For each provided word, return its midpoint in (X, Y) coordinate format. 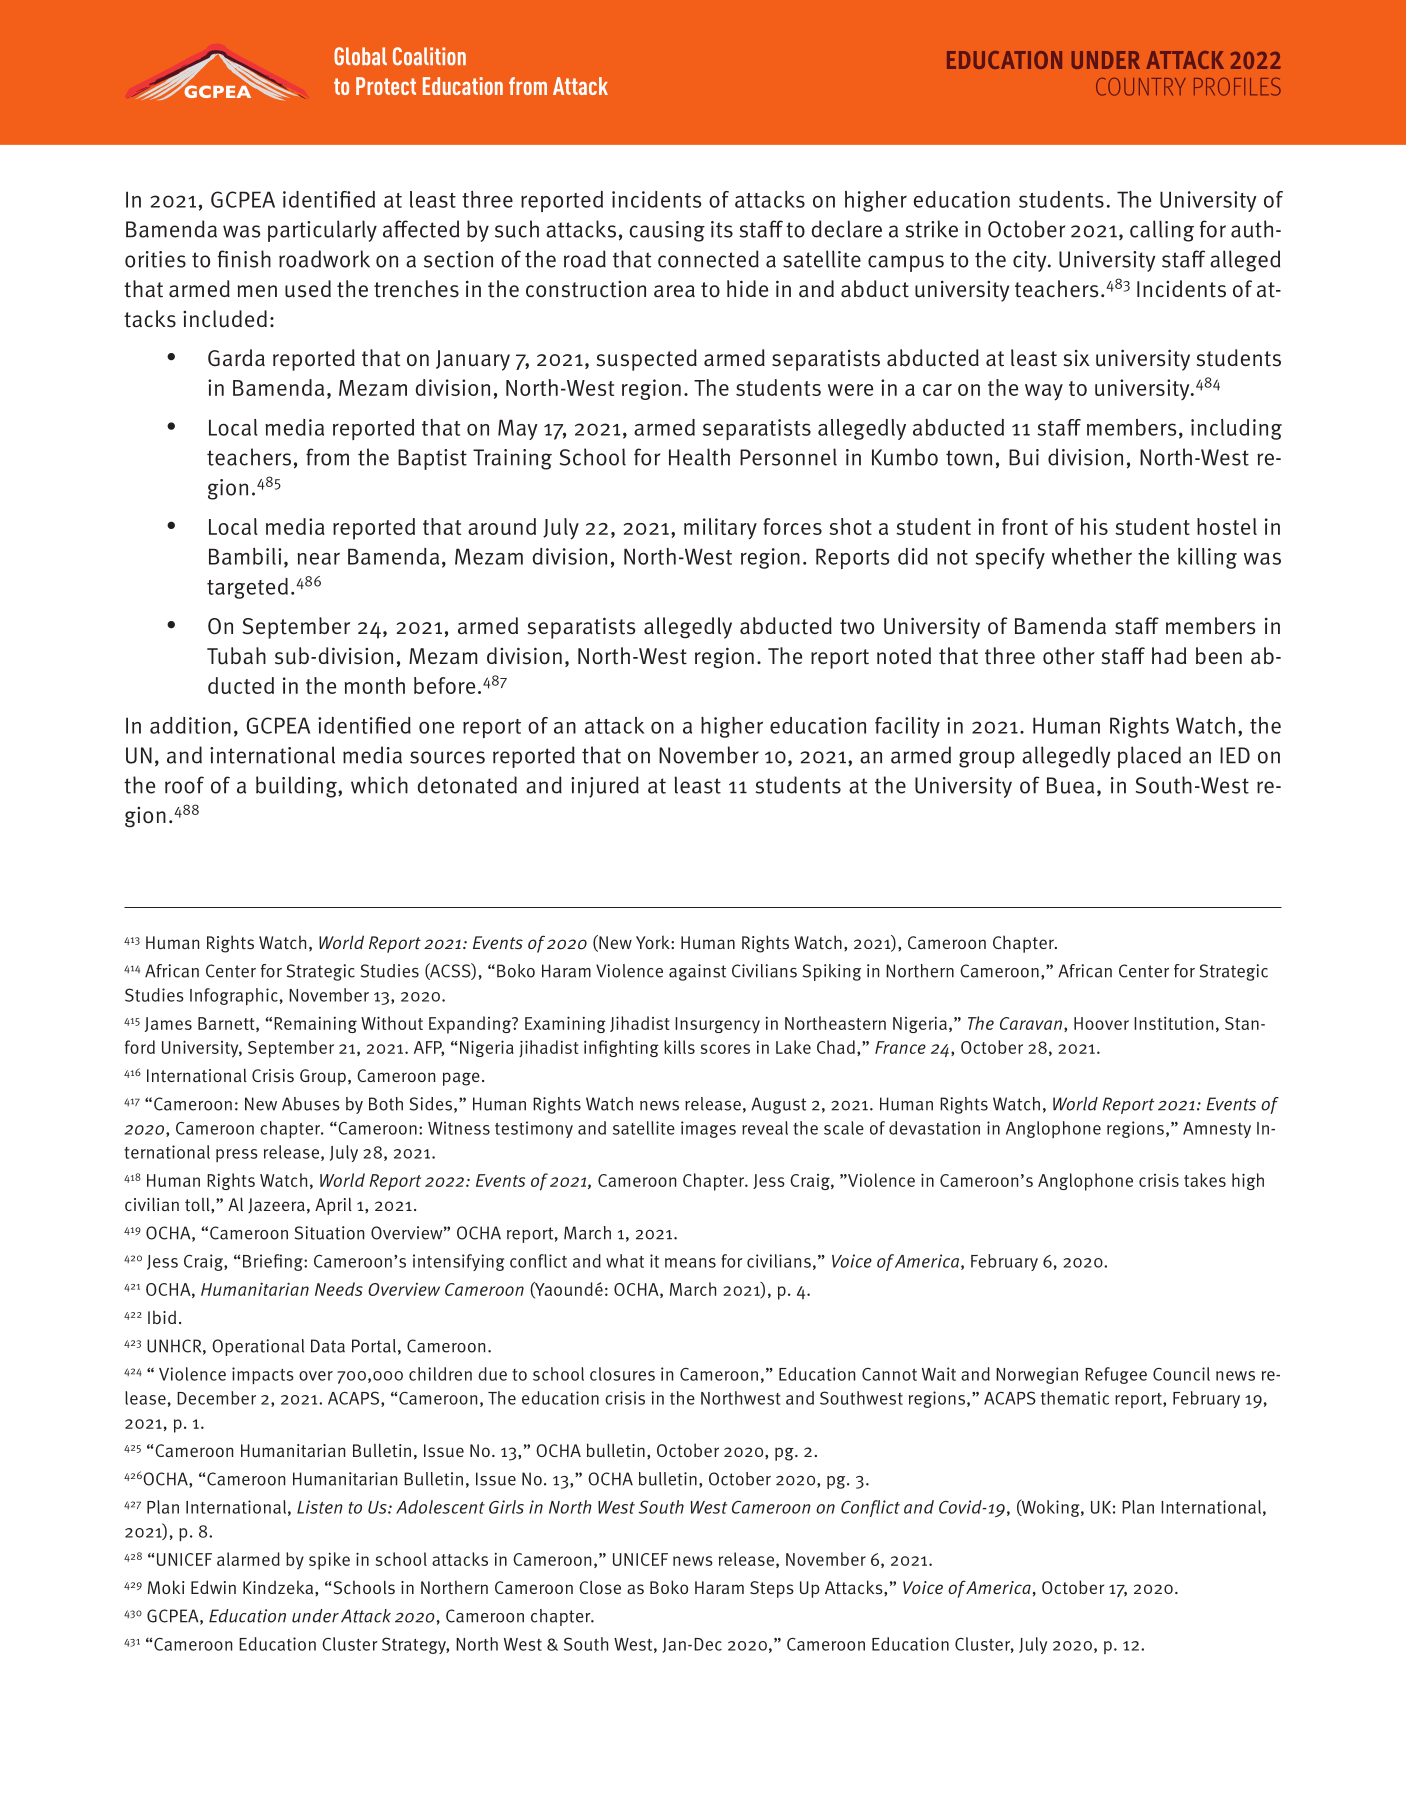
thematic (1075, 1398)
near (318, 558)
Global (360, 56)
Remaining (315, 1025)
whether (1092, 556)
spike (329, 1561)
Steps (772, 1589)
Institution (1173, 1023)
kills (679, 1047)
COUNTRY (1141, 87)
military (720, 529)
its (722, 229)
